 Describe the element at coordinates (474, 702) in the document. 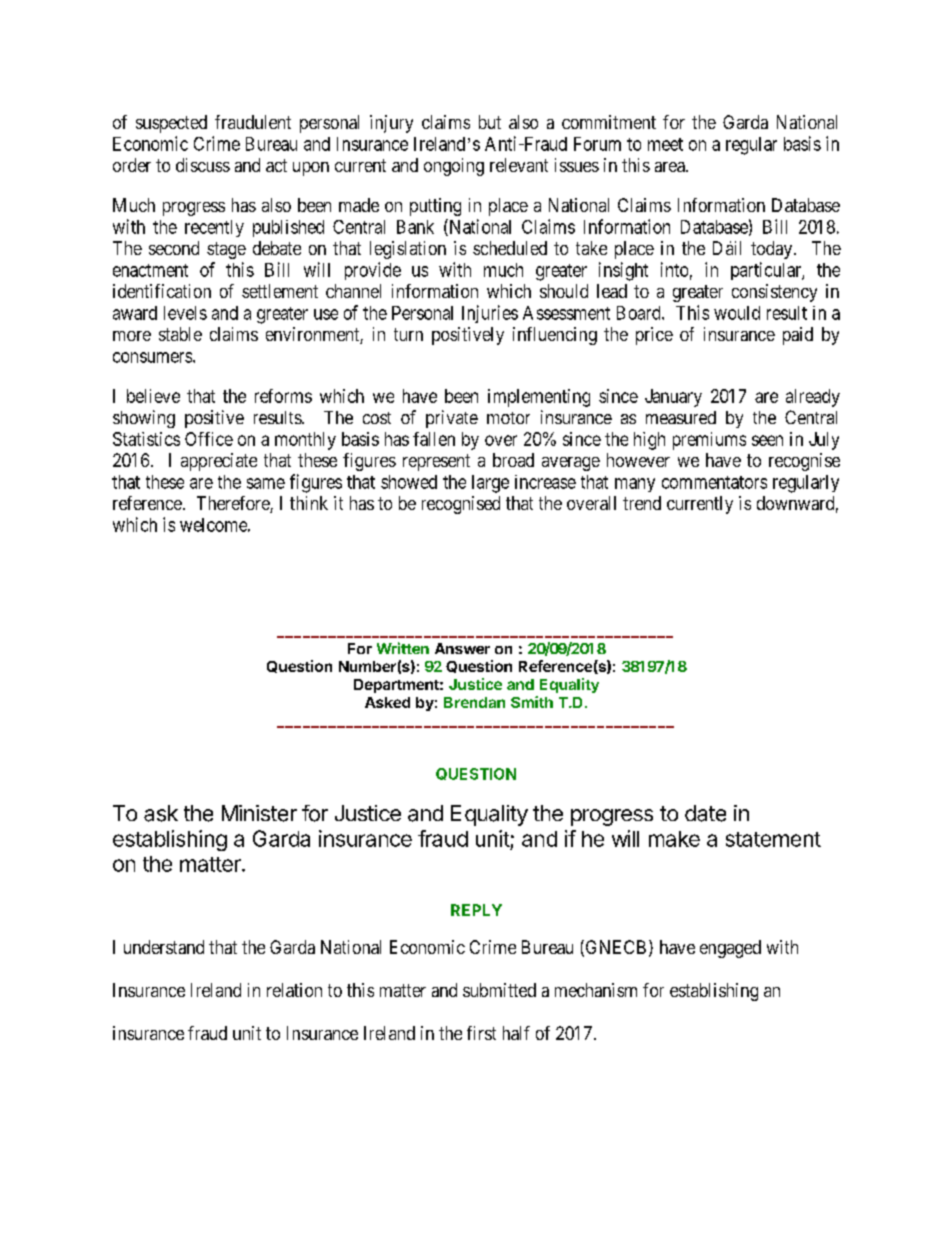

I see `Brendan` at that location.
